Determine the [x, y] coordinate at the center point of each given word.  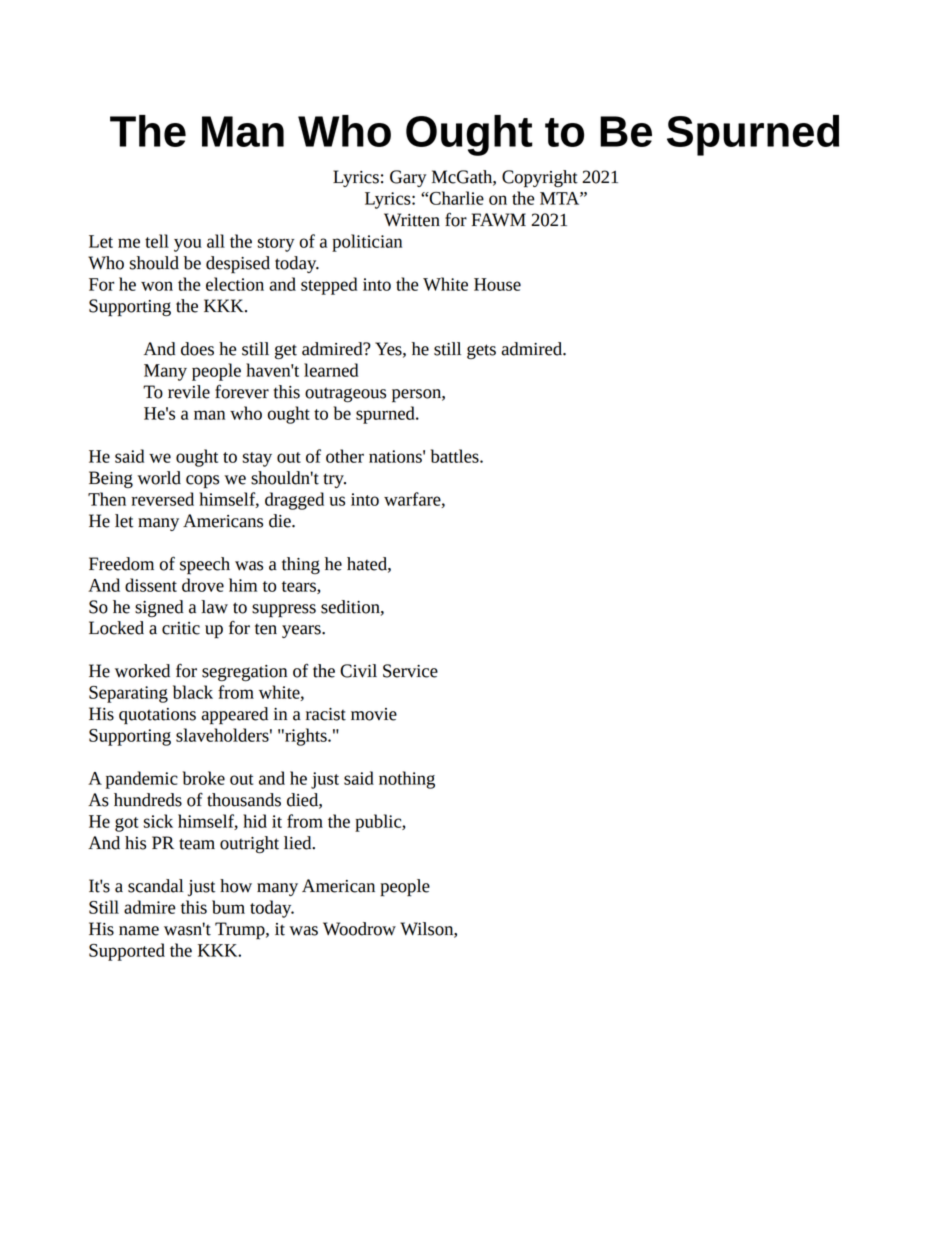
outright [249, 845]
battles [456, 456]
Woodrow [359, 929]
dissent [151, 585]
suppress [284, 611]
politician [367, 243]
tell [157, 241]
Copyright [540, 179]
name [139, 931]
